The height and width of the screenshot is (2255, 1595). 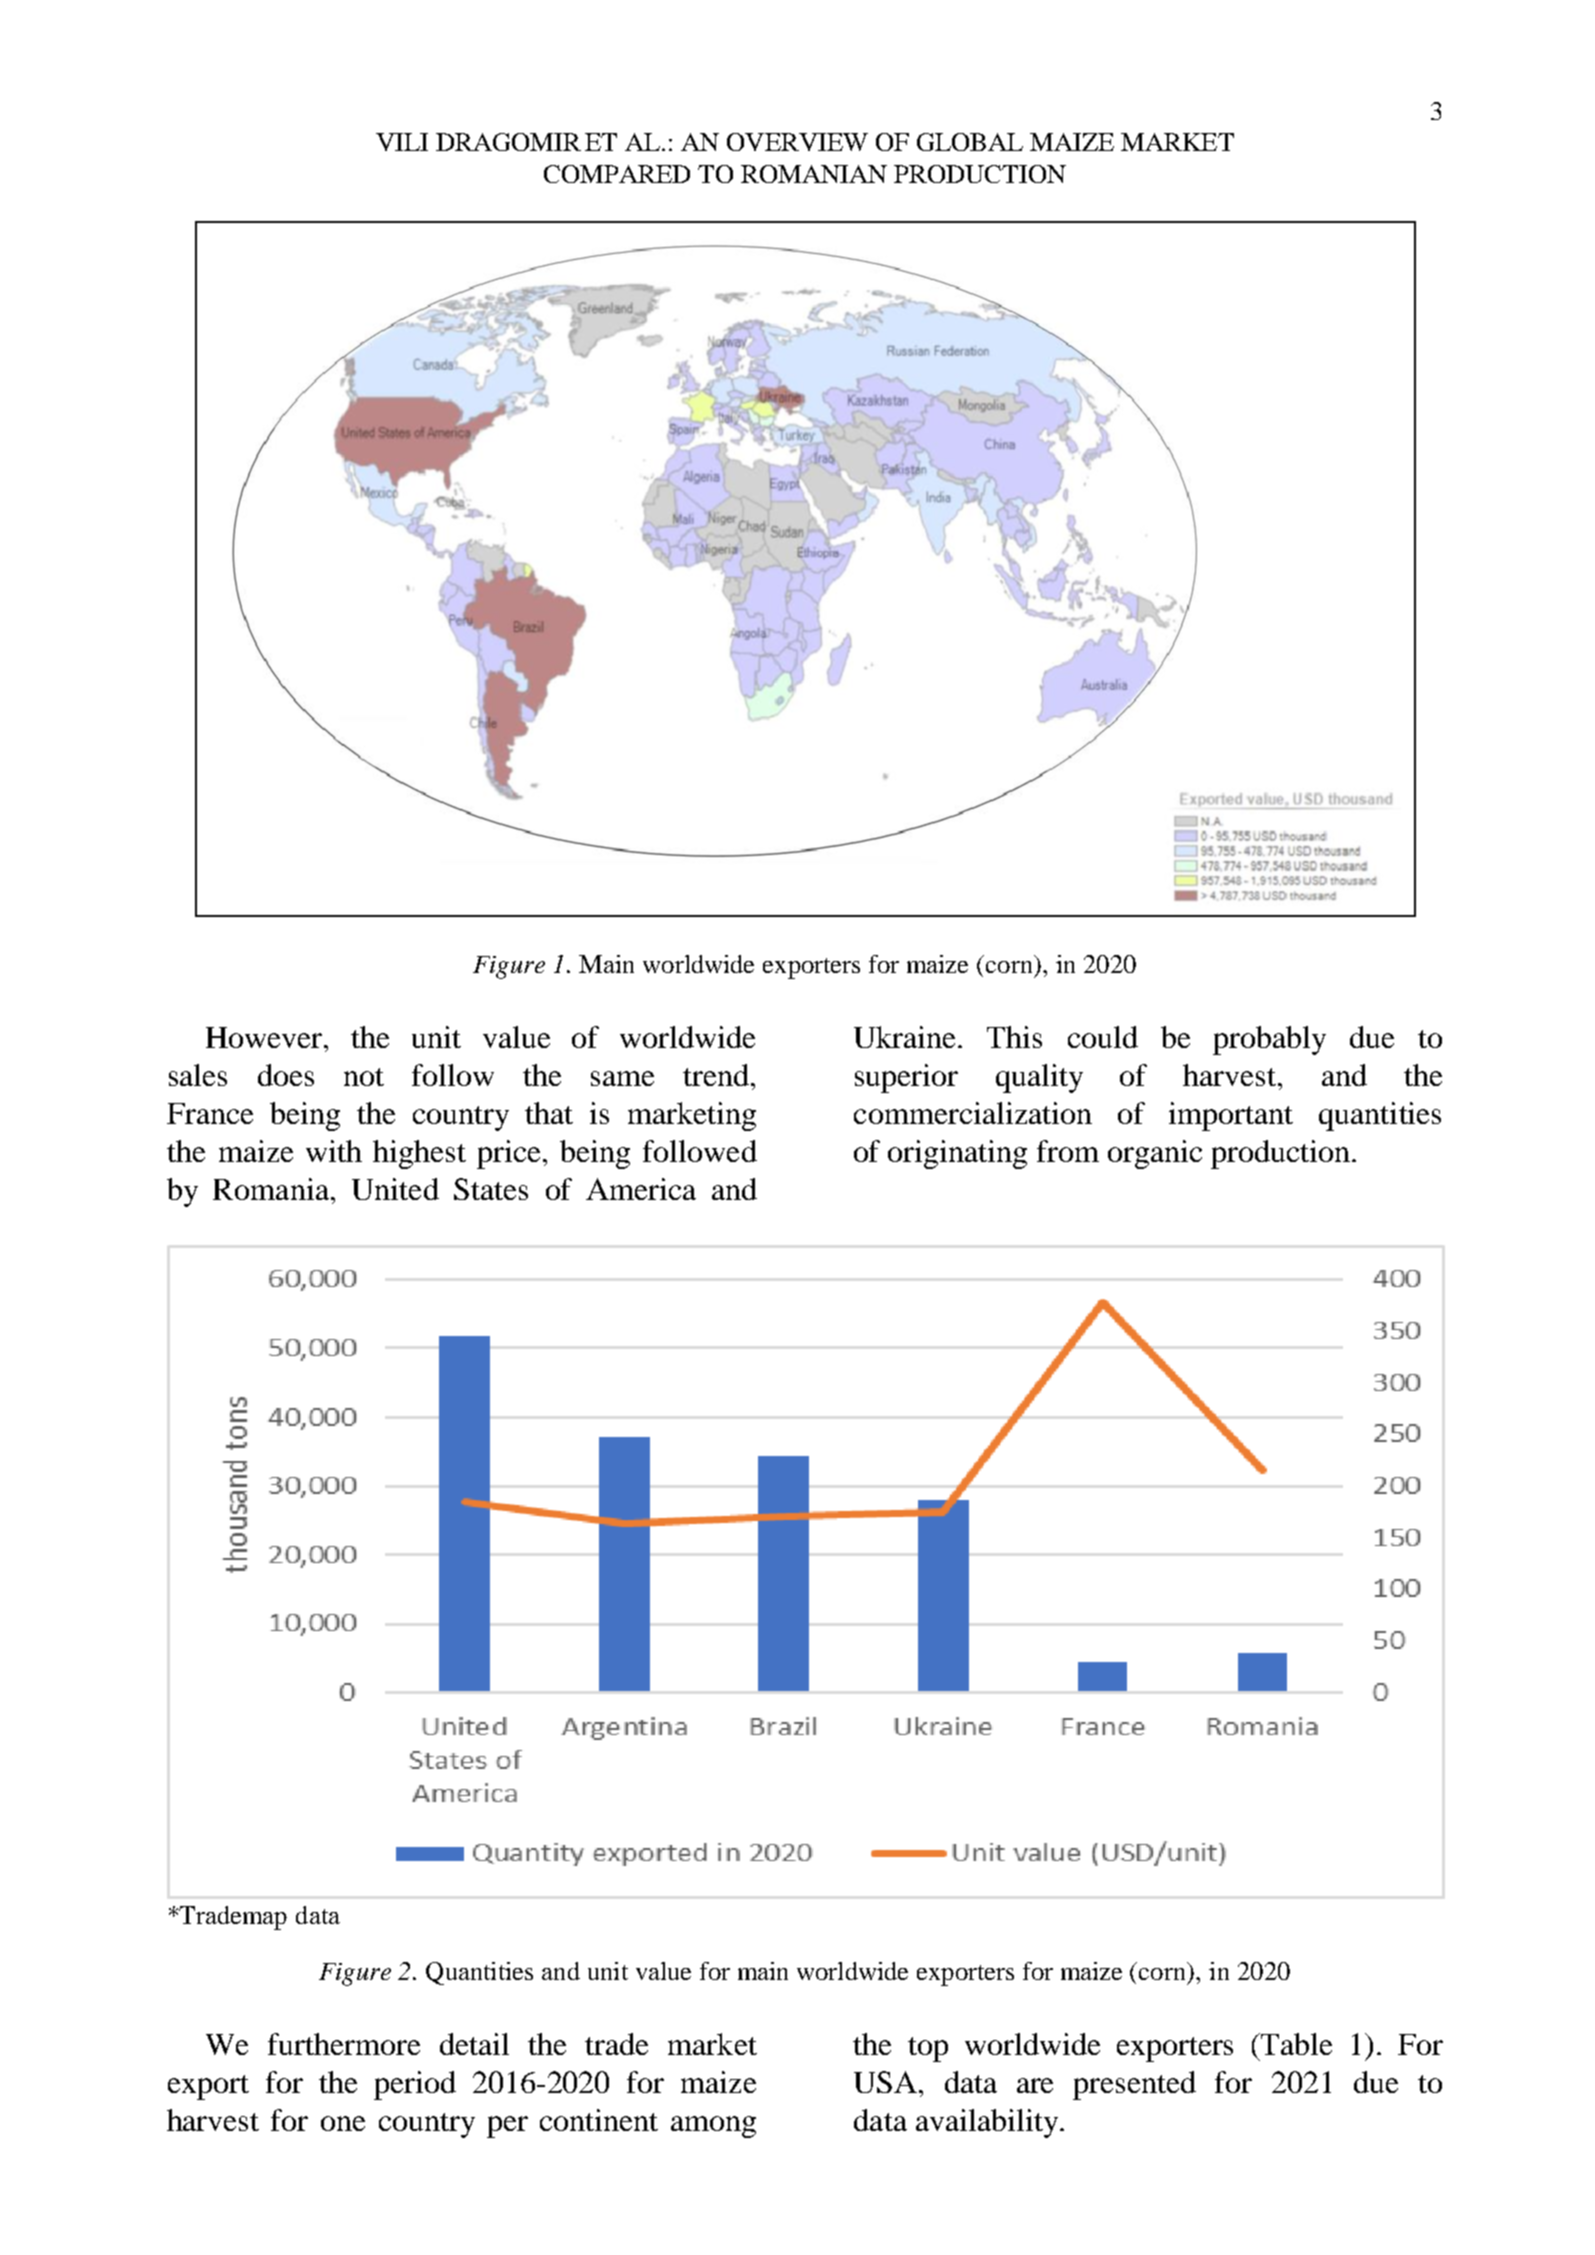 I want to click on GLOBAL, so click(x=970, y=142).
